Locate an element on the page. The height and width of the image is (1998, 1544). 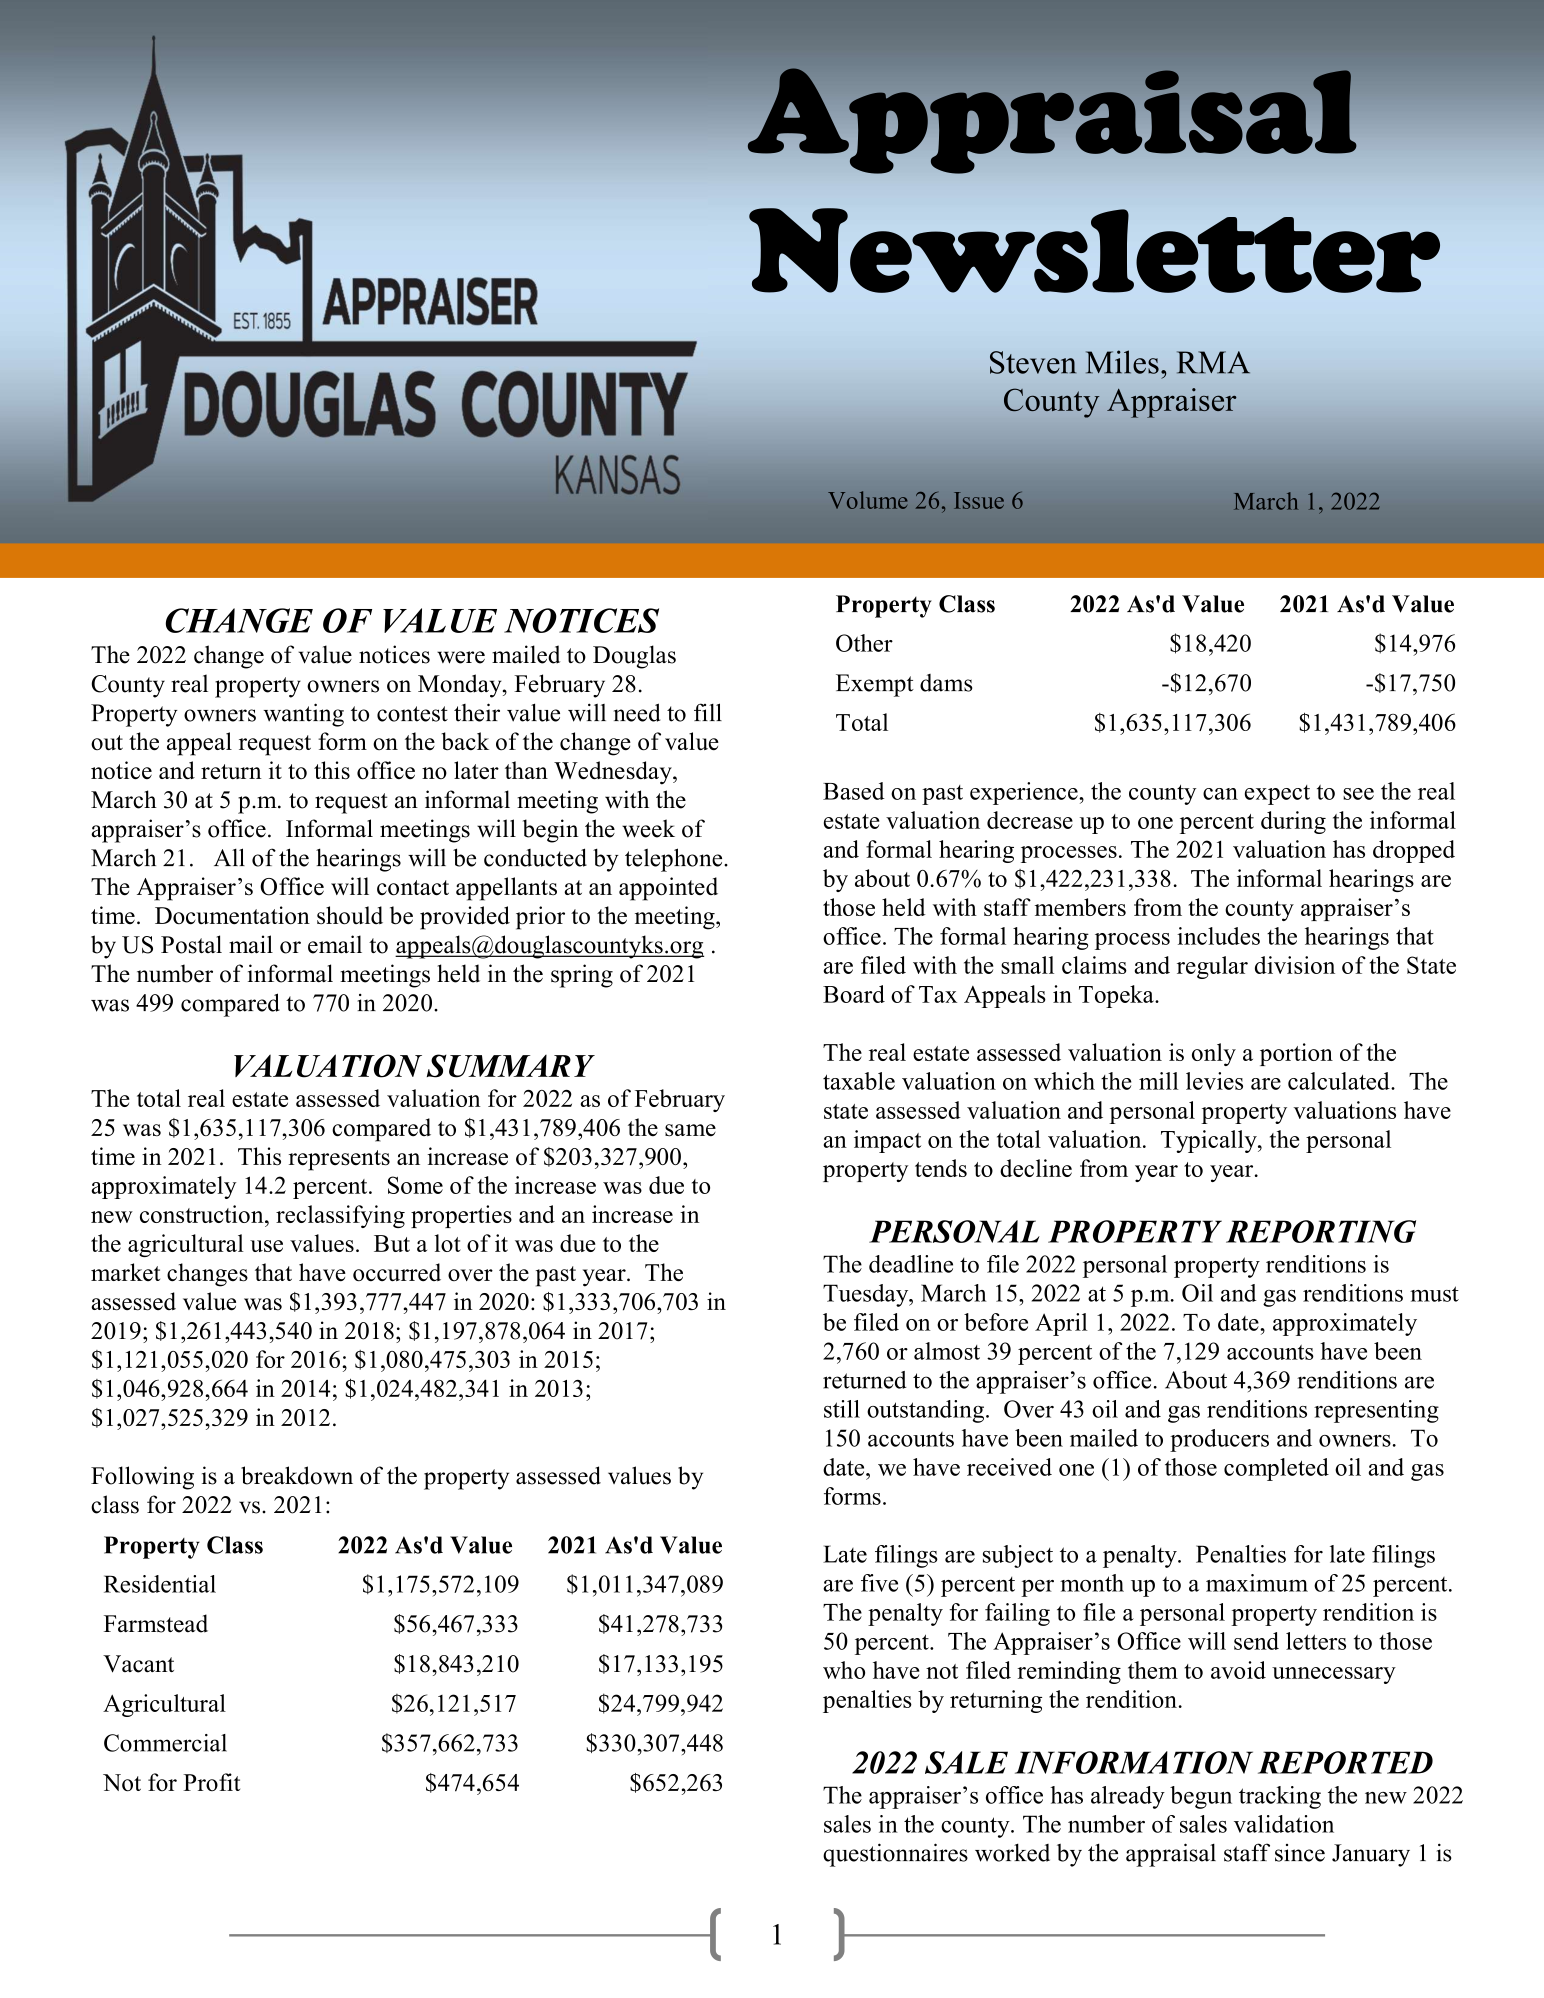
Steven is located at coordinates (1033, 362).
